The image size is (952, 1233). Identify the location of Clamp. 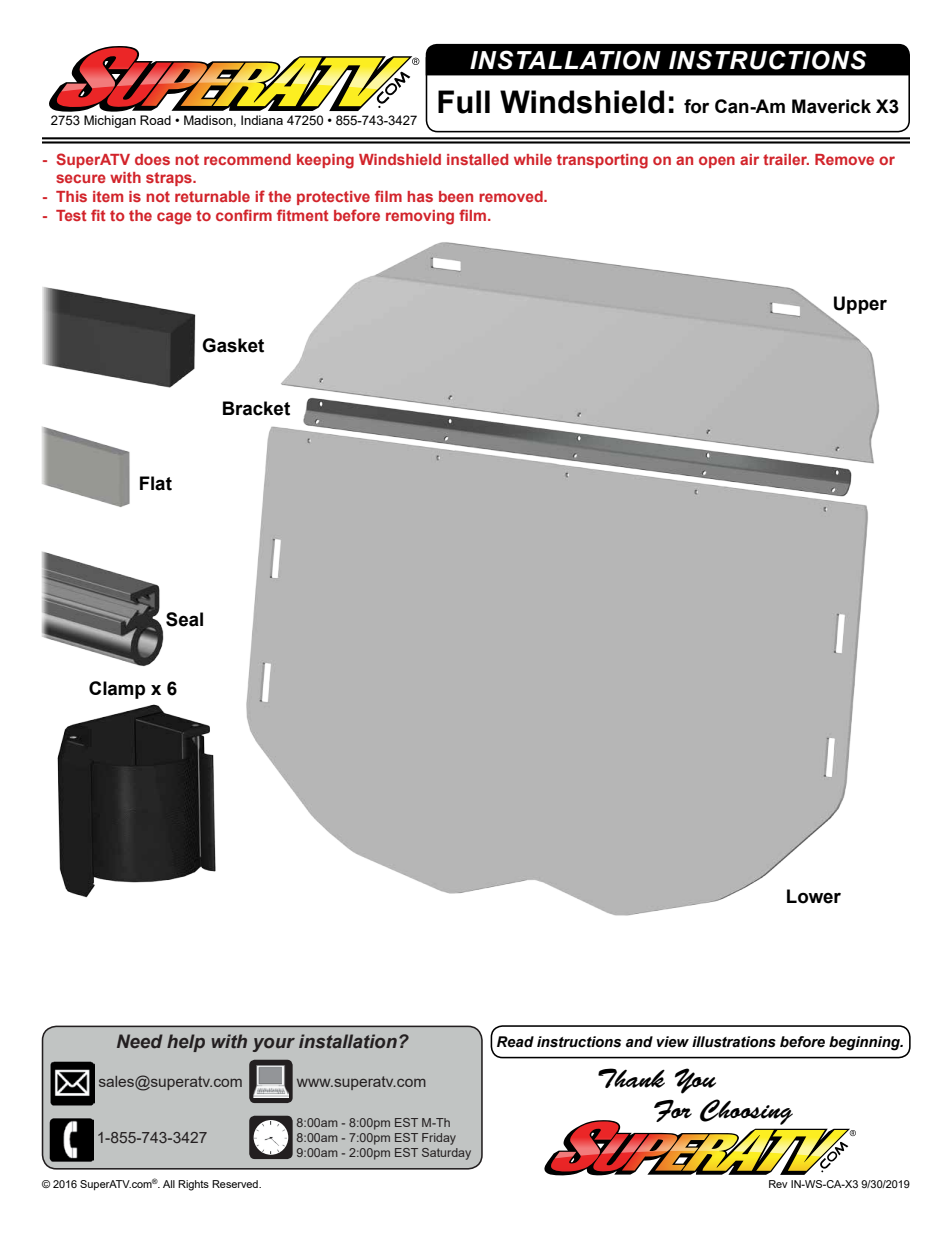
(117, 690).
